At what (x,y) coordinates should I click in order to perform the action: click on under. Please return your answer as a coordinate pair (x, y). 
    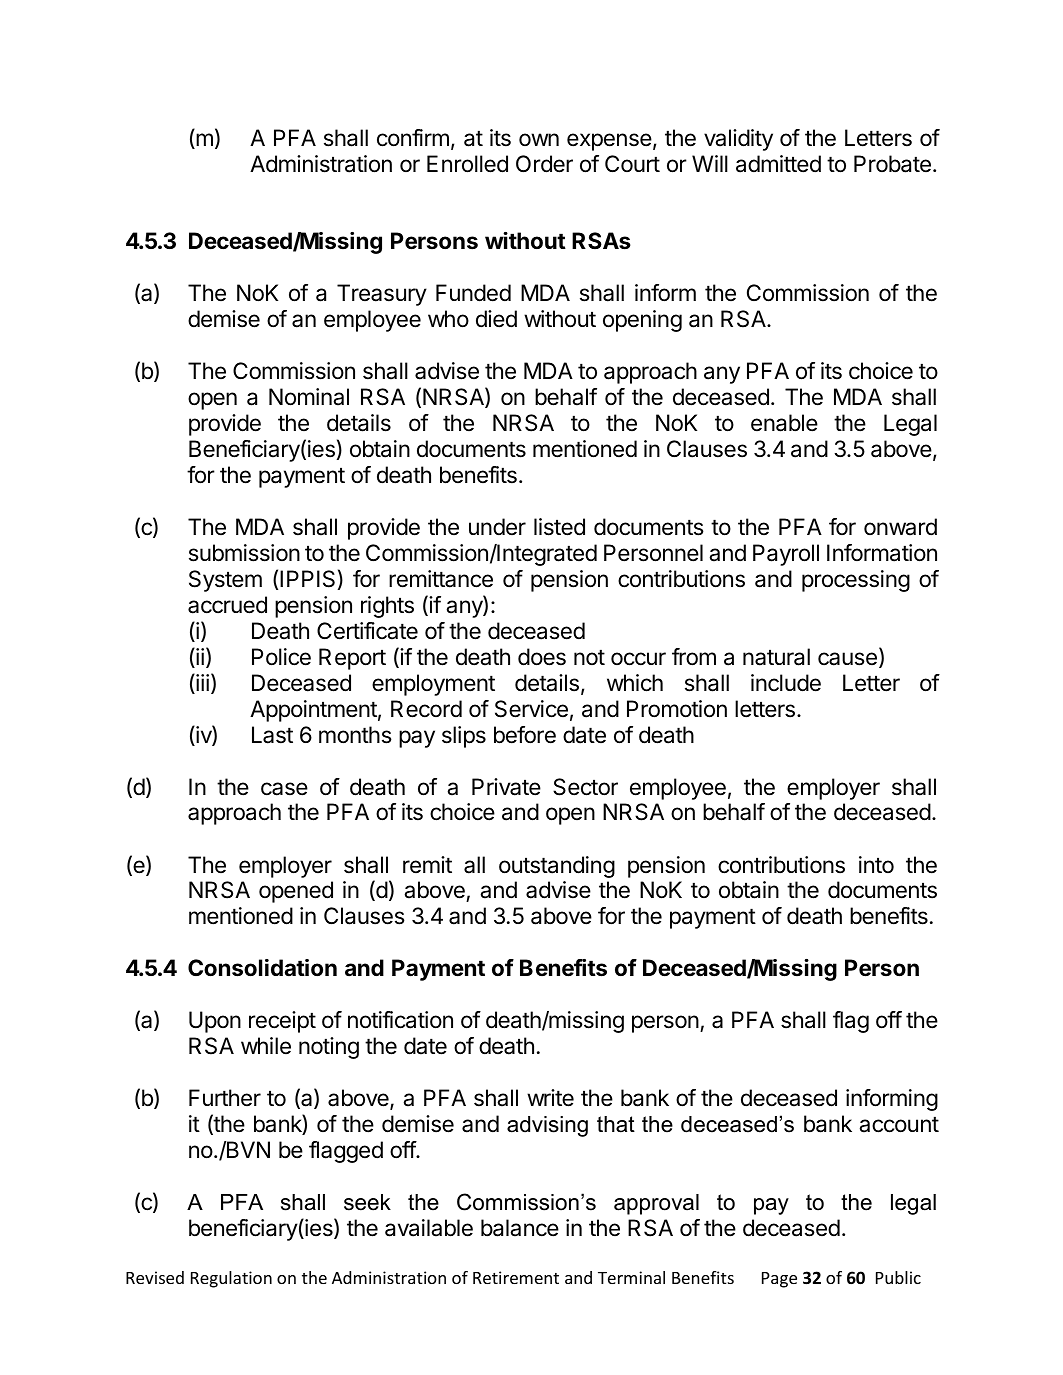
    Looking at the image, I should click on (497, 526).
